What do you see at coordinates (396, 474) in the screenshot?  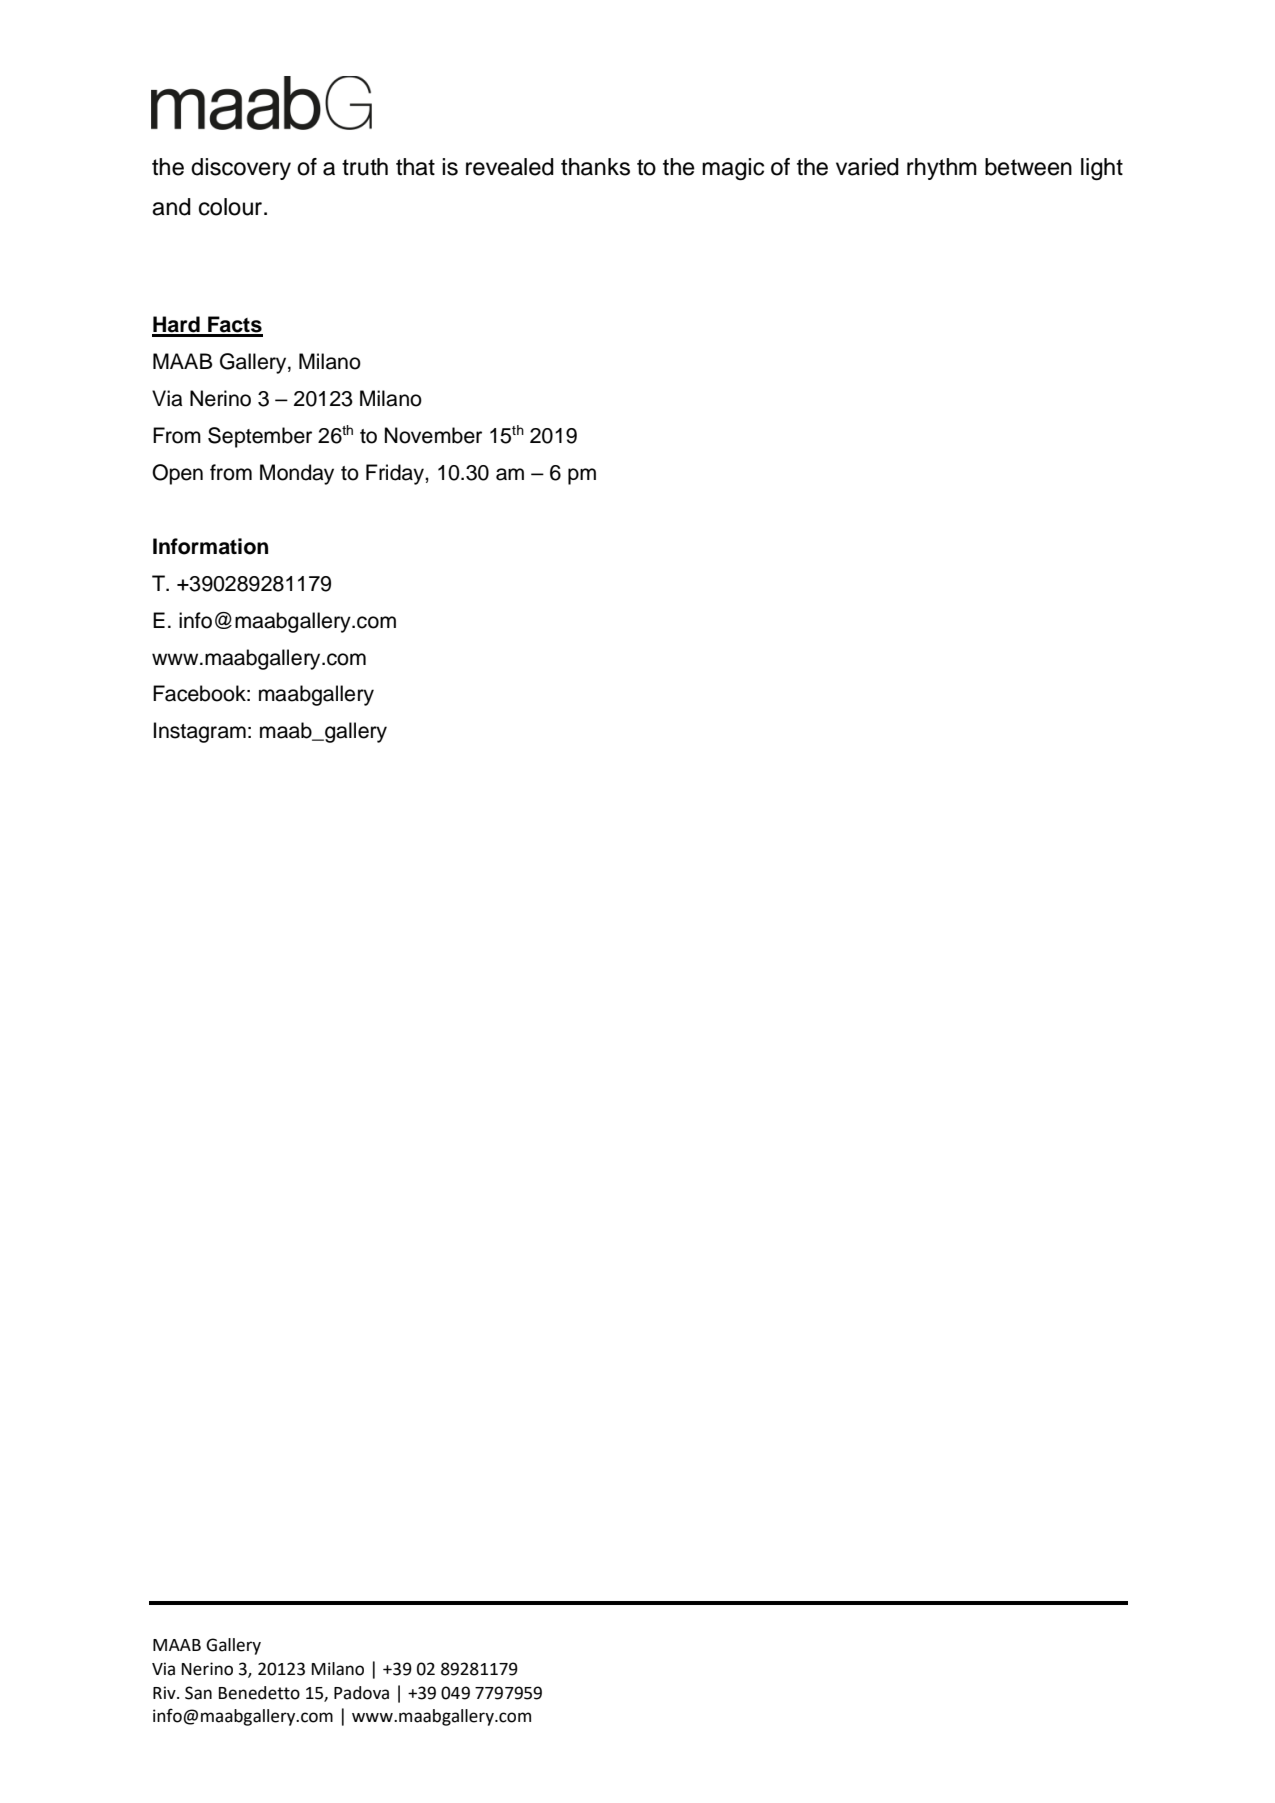 I see `Friday` at bounding box center [396, 474].
